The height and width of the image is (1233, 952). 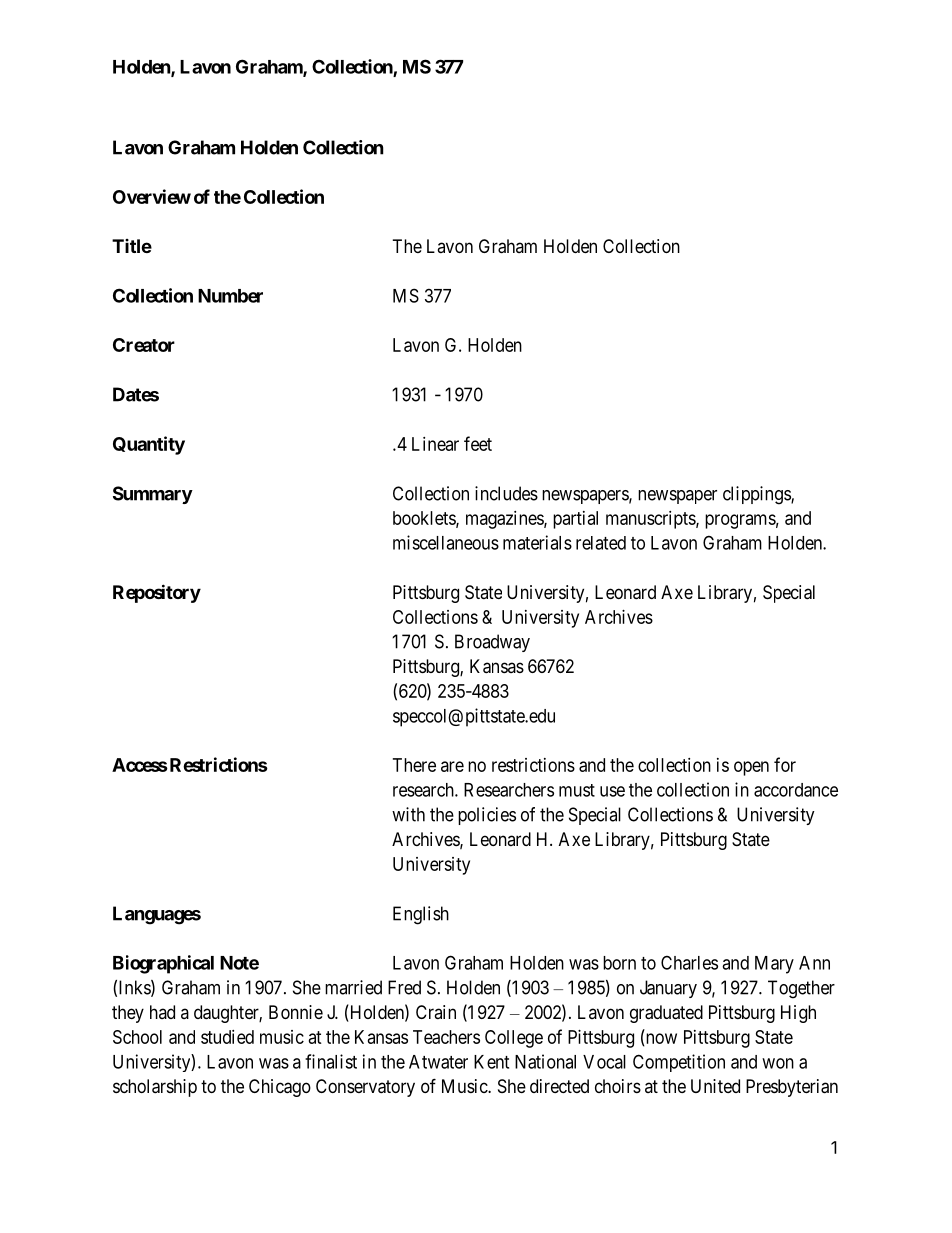 What do you see at coordinates (421, 915) in the image?
I see `English` at bounding box center [421, 915].
